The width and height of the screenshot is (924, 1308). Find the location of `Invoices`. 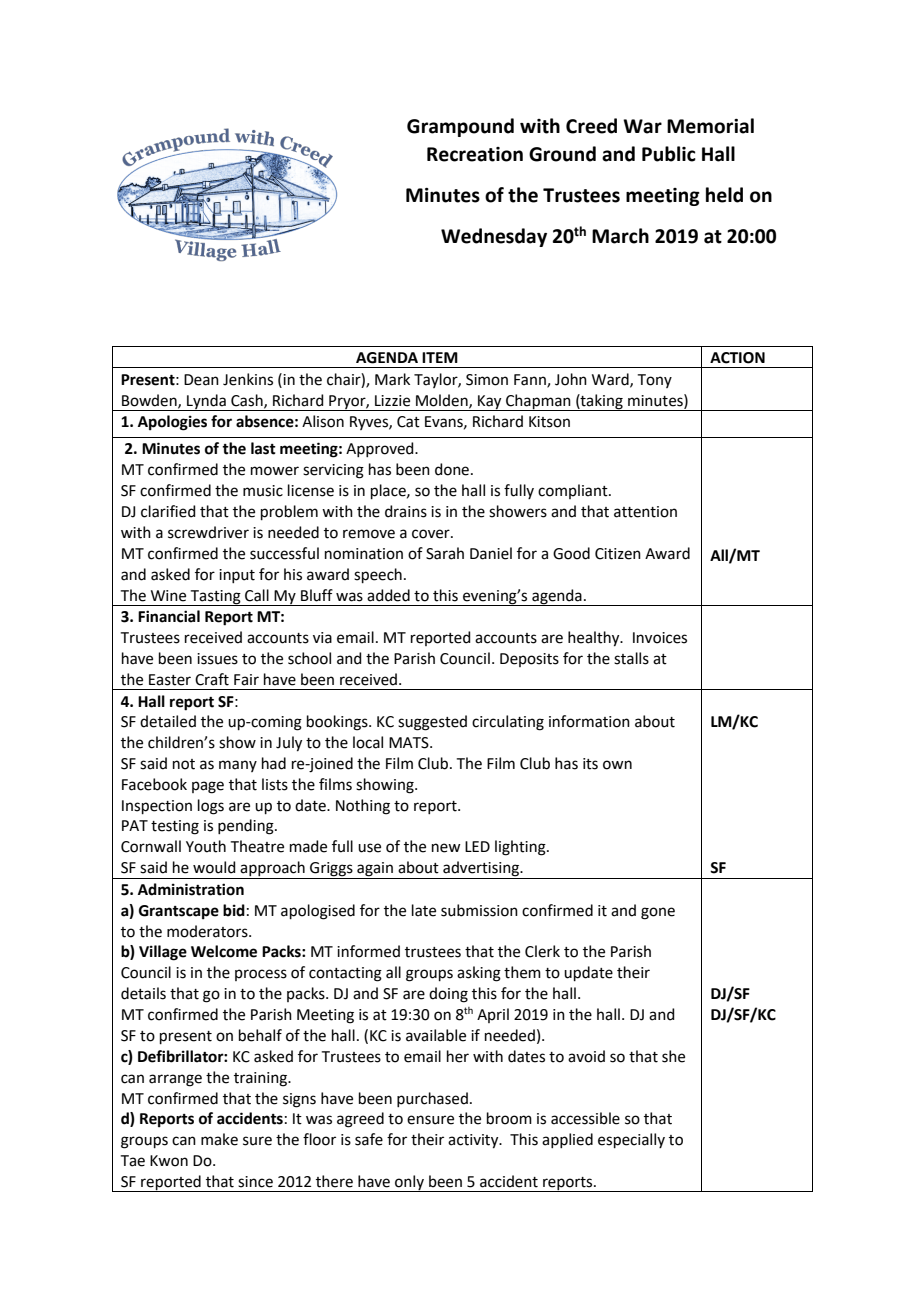

Invoices is located at coordinates (660, 638).
